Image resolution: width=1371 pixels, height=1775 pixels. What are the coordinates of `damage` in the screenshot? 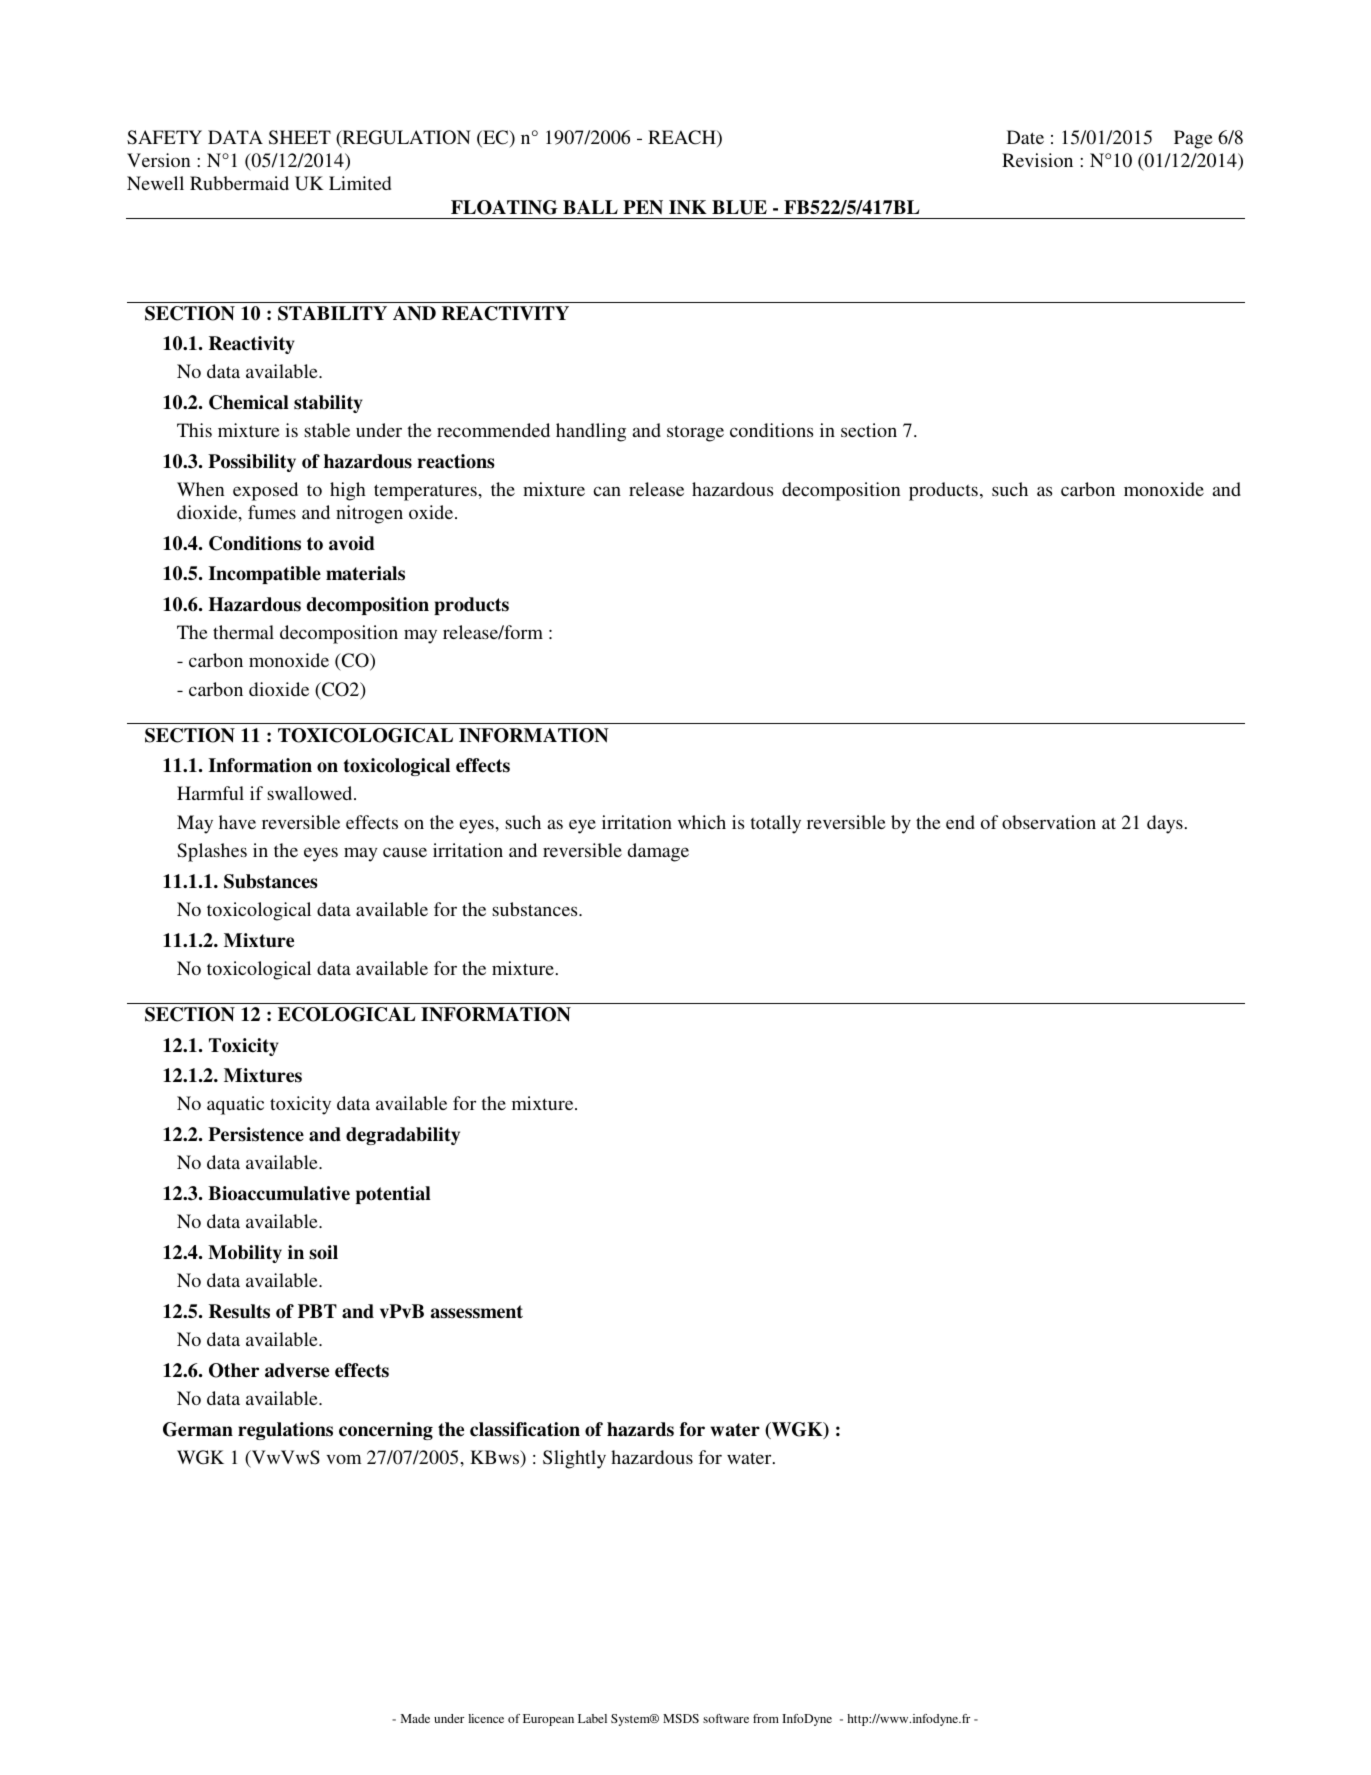 It's located at (658, 852).
